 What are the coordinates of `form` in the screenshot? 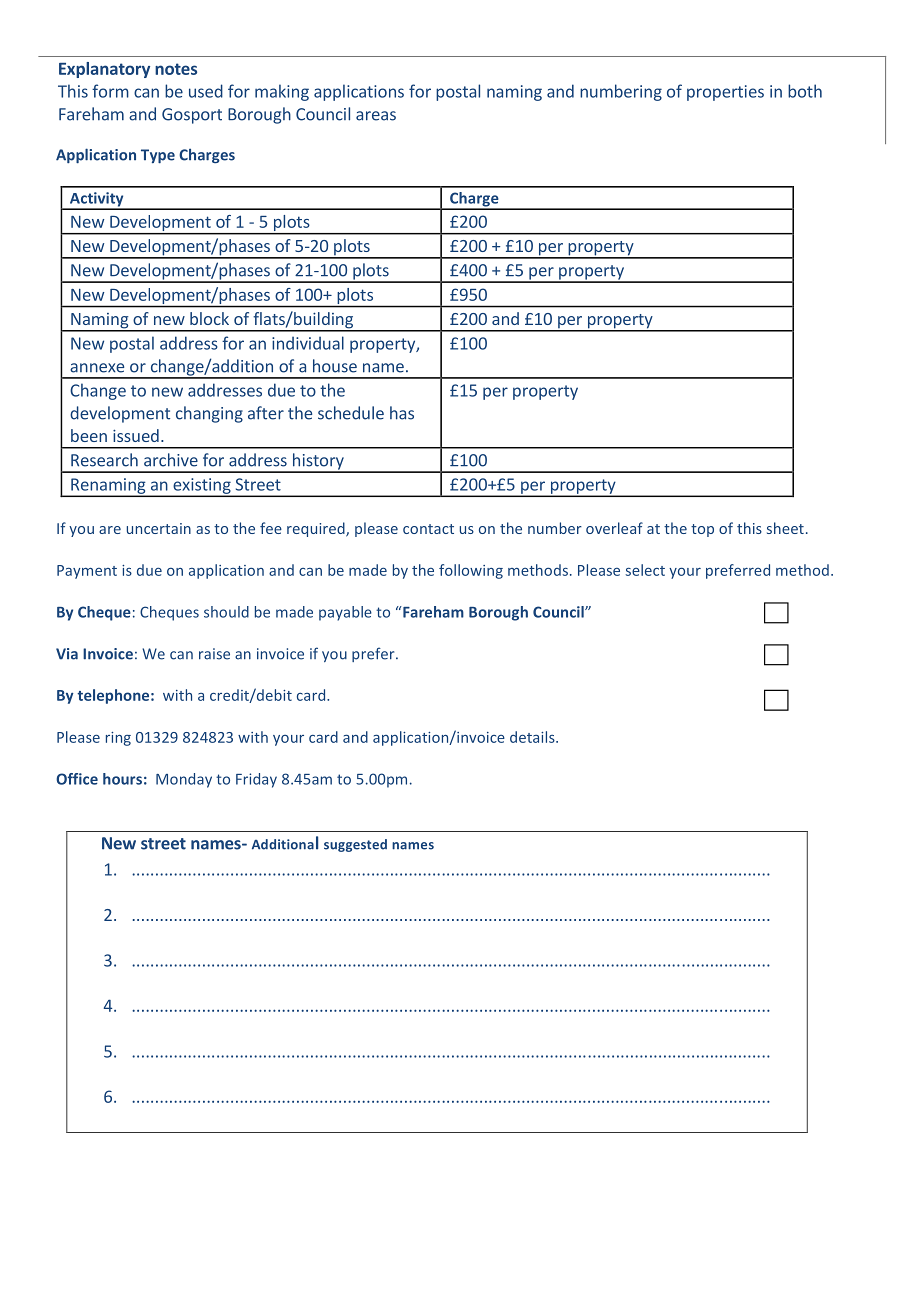 It's located at (110, 91).
